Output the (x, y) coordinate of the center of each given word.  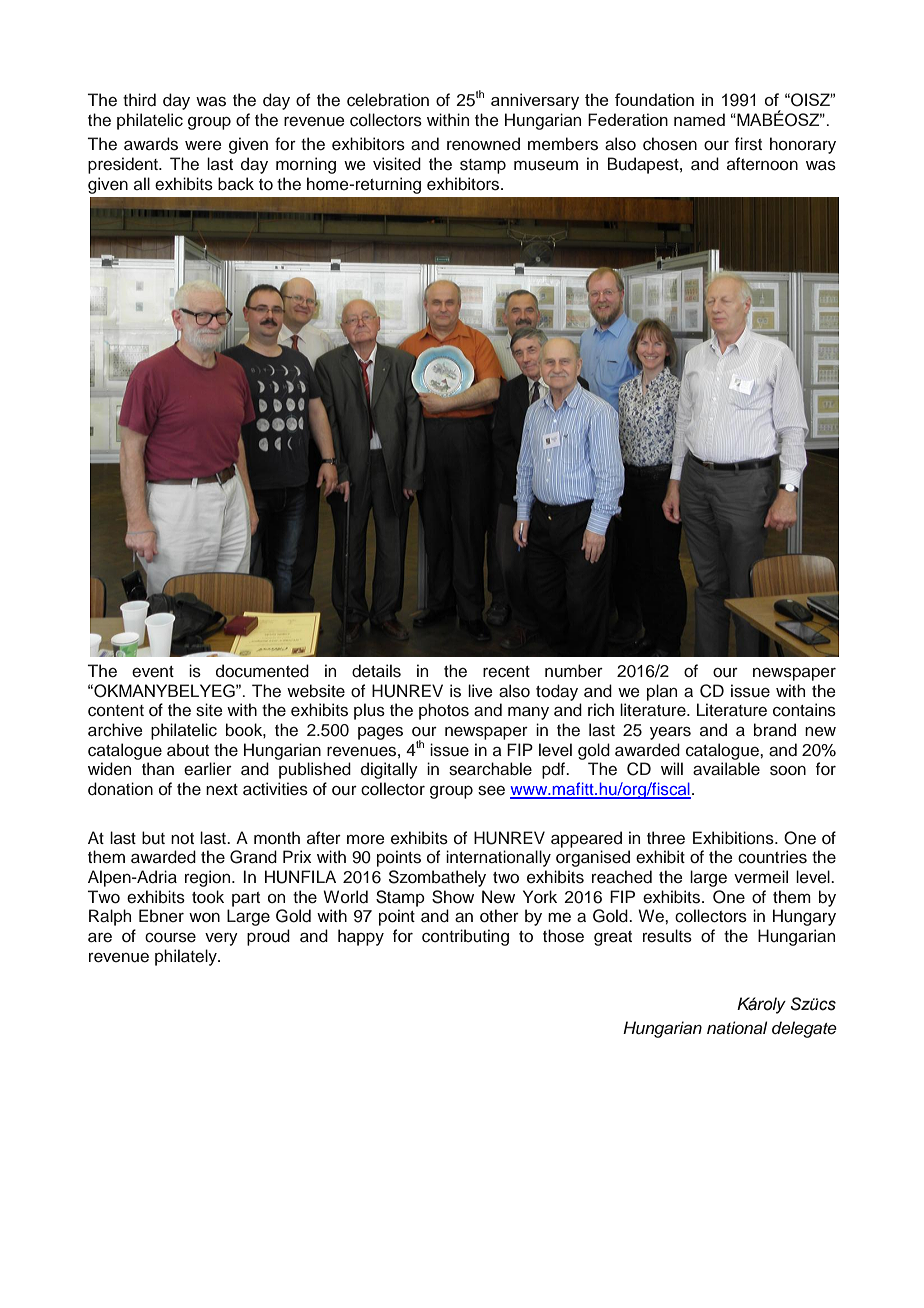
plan (662, 692)
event (153, 672)
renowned (483, 144)
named (699, 119)
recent (506, 672)
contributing (465, 937)
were (203, 146)
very (221, 939)
